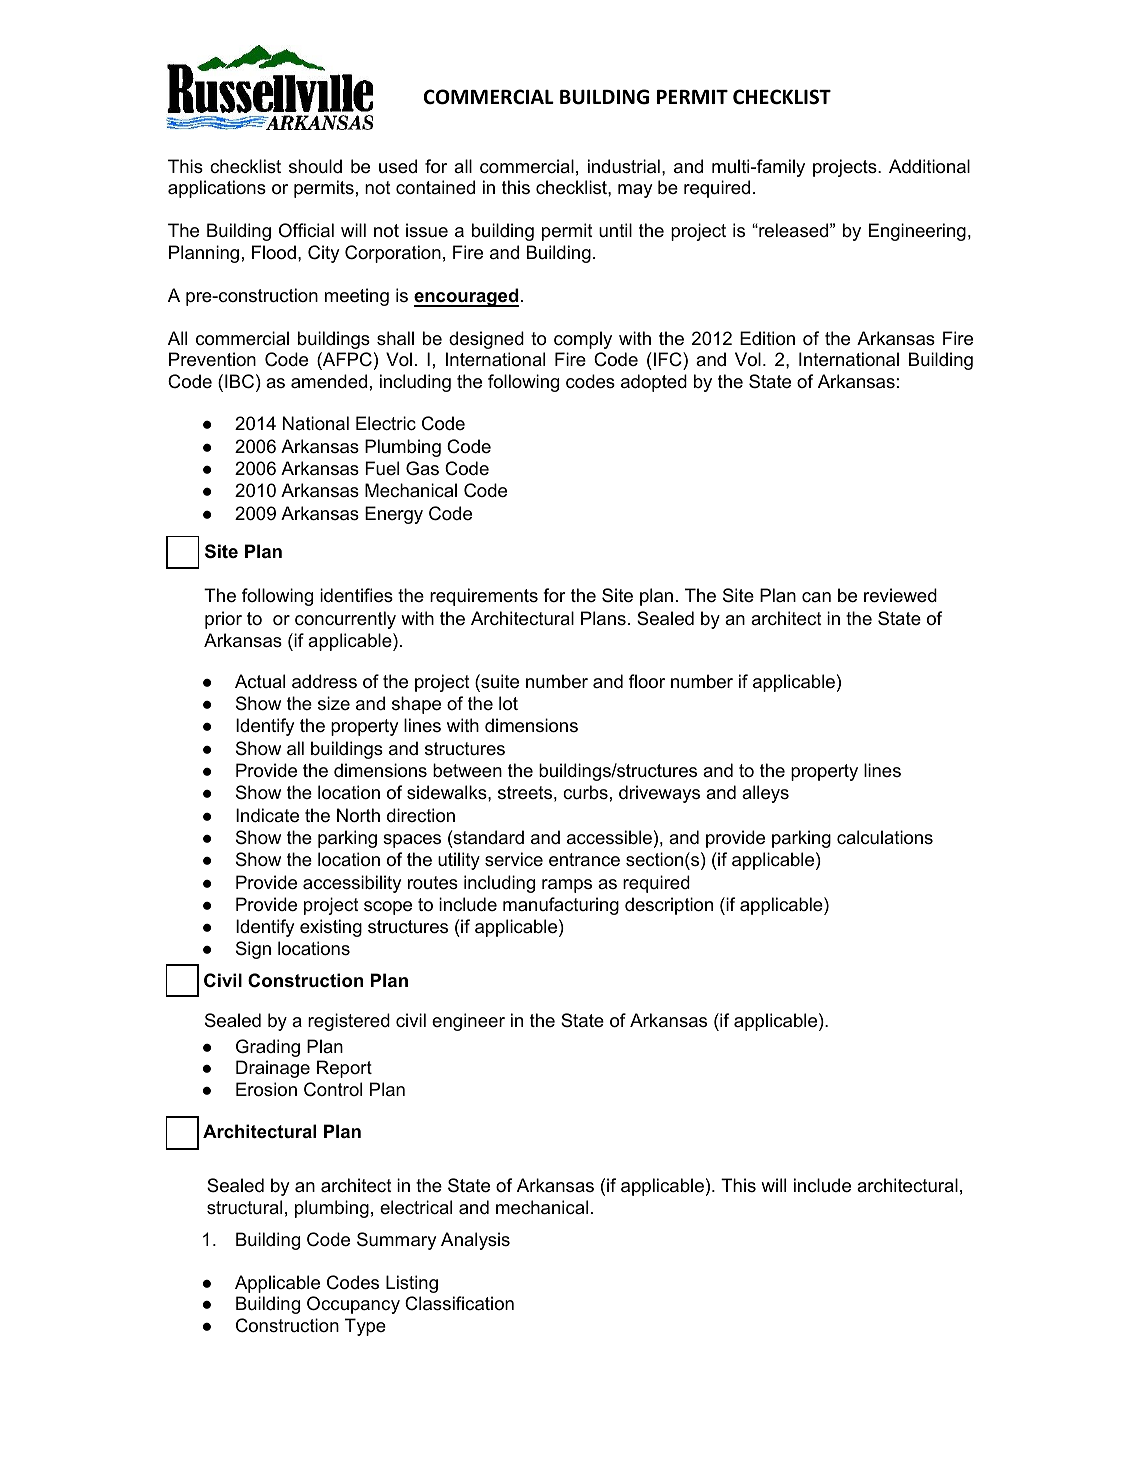  I want to click on Official, so click(306, 230).
